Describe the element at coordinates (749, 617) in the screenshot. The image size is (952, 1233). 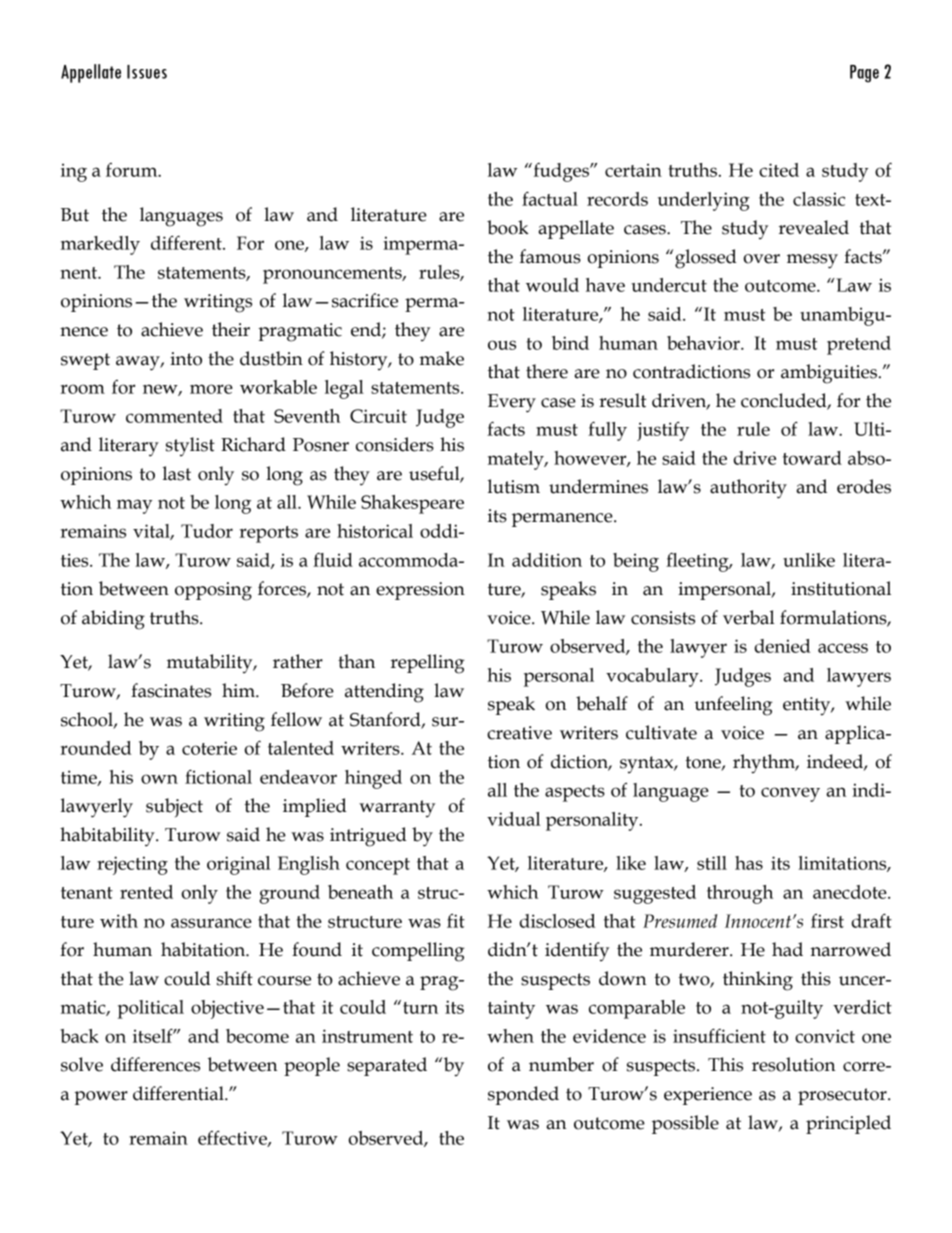
I see `verbal` at that location.
